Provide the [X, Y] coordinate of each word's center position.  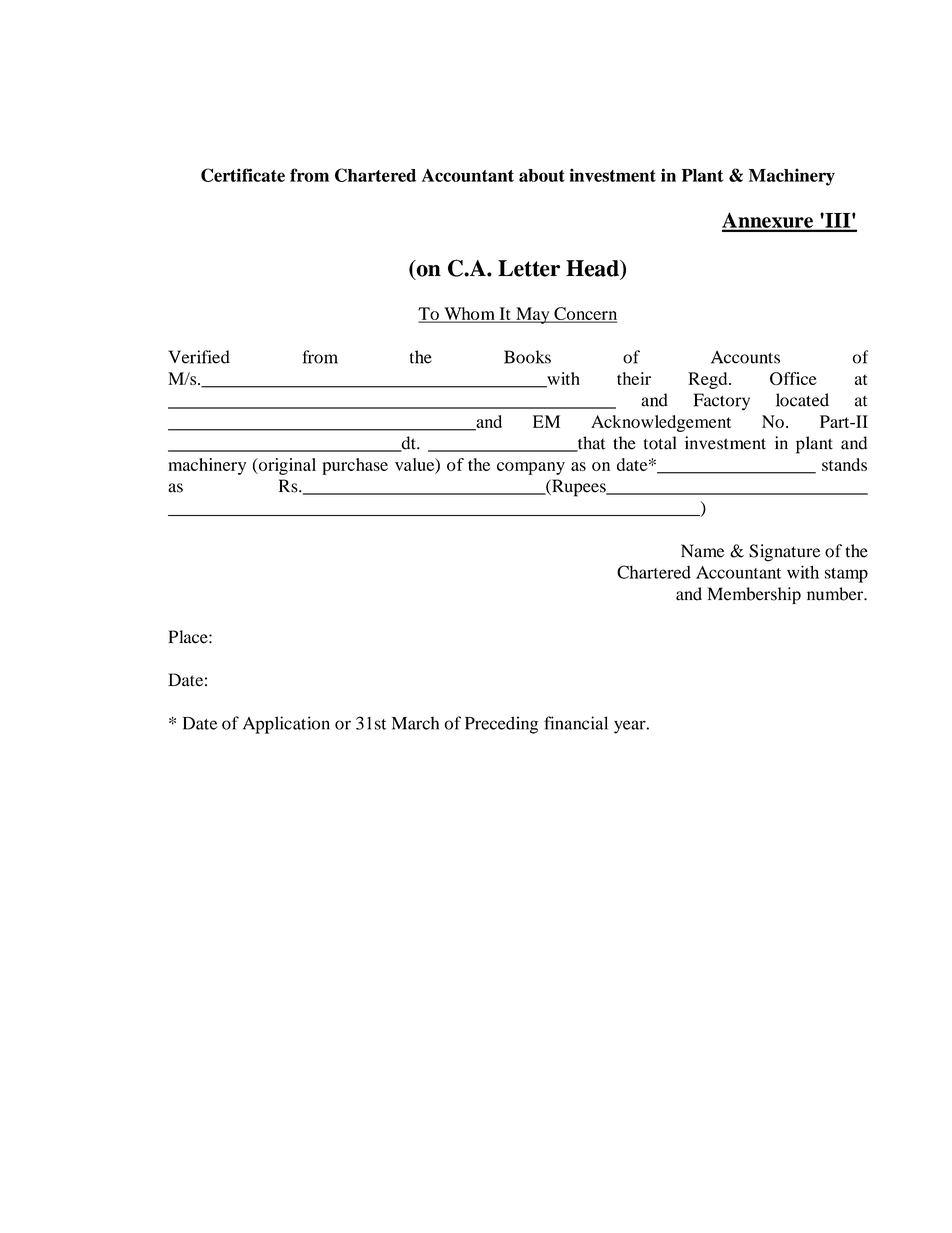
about [542, 175]
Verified [199, 357]
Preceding [501, 725]
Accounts [745, 357]
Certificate [243, 175]
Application [286, 725]
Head [593, 268]
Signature [784, 553]
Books [527, 357]
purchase [355, 466]
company [531, 468]
